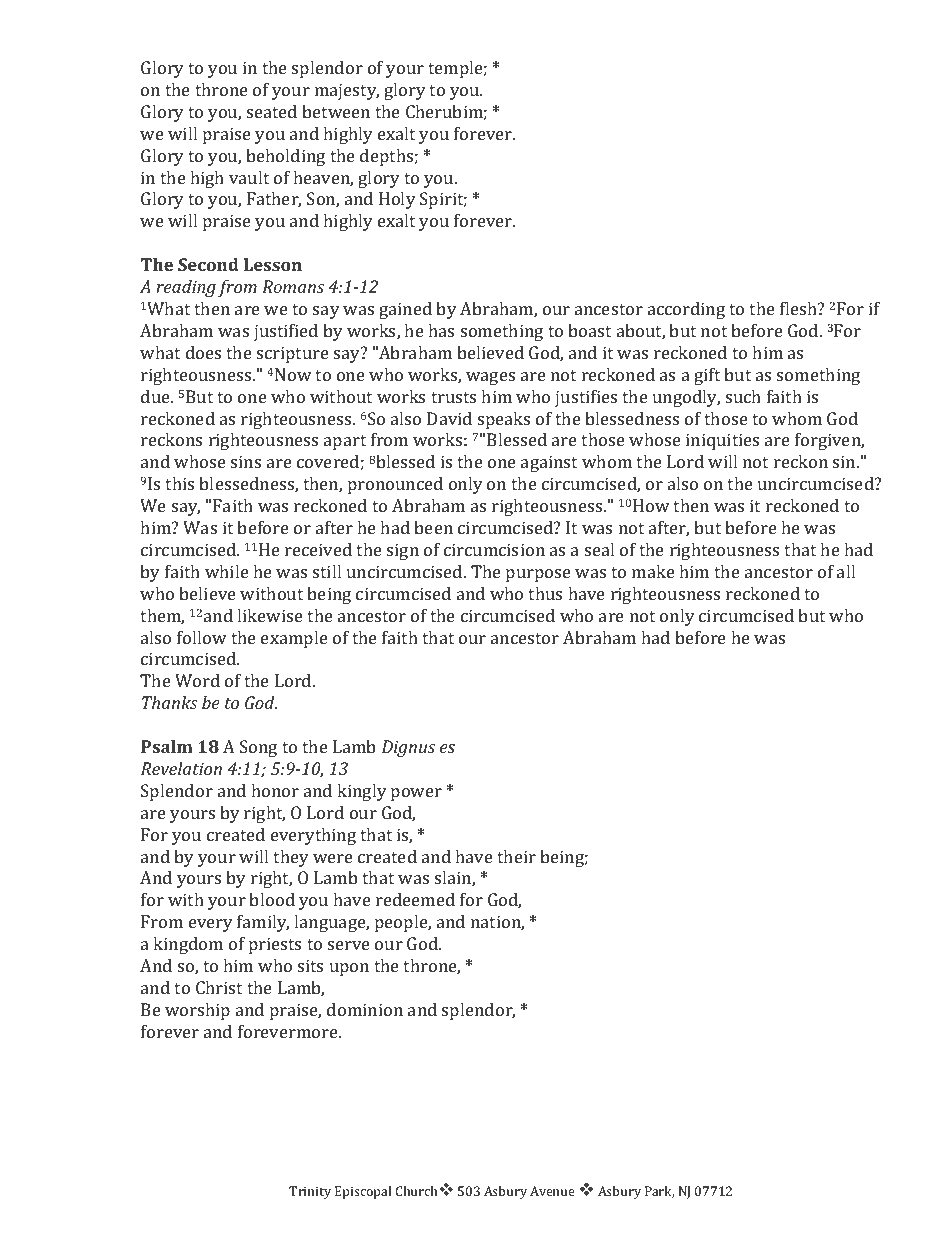 The height and width of the screenshot is (1233, 952). What do you see at coordinates (258, 748) in the screenshot?
I see `Song` at bounding box center [258, 748].
